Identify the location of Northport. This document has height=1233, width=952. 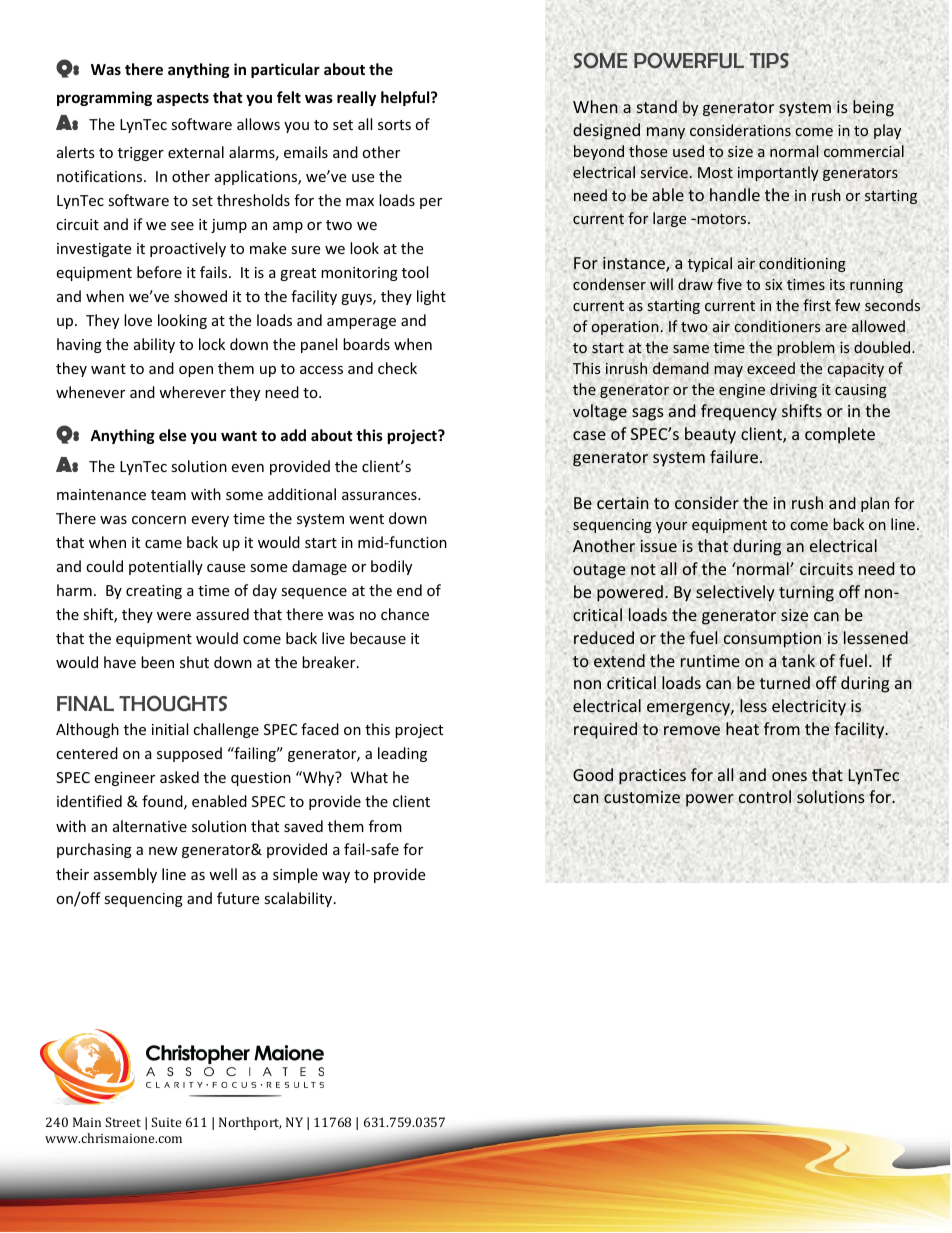
(250, 1123).
